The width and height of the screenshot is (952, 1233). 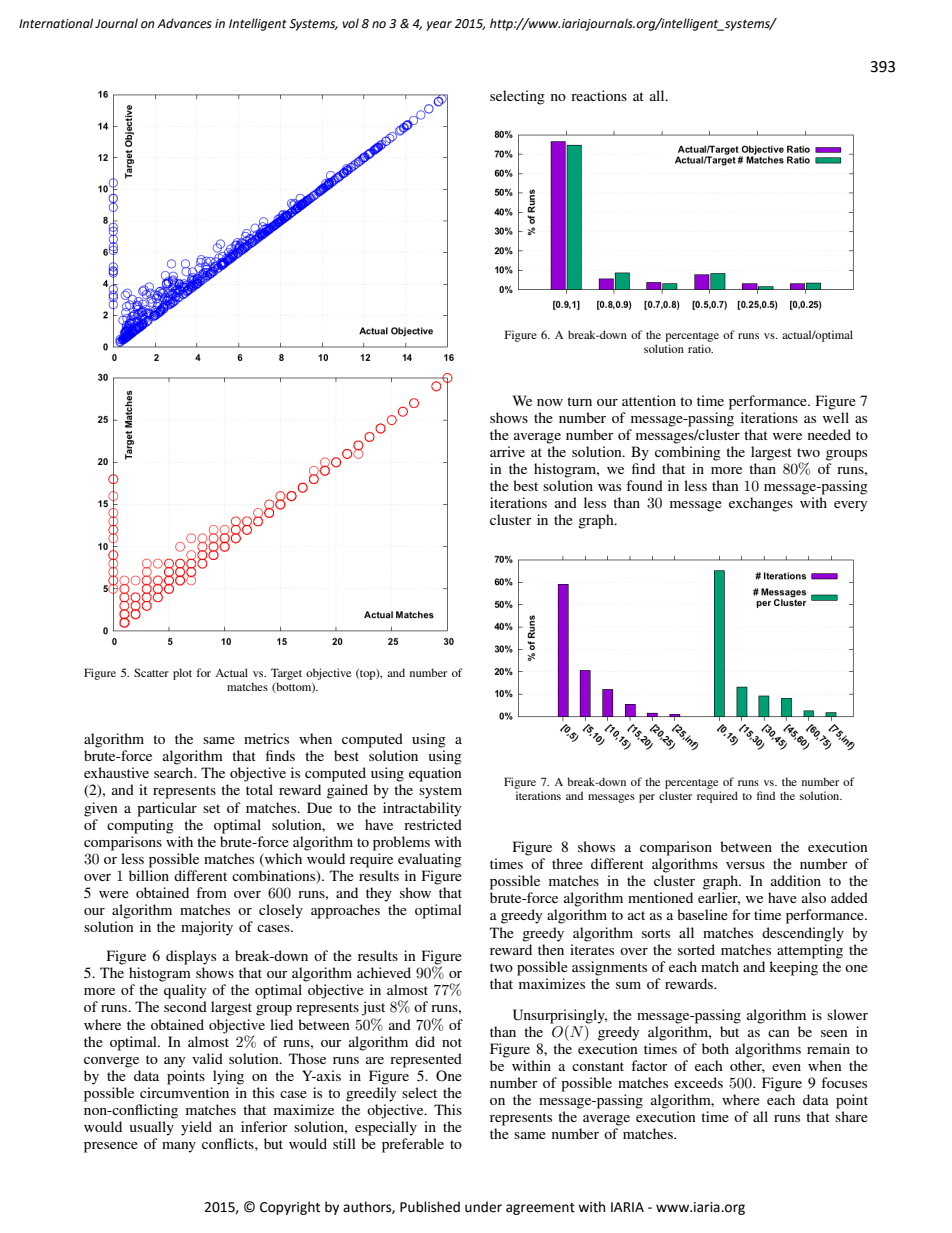 I want to click on reactions, so click(x=599, y=95).
